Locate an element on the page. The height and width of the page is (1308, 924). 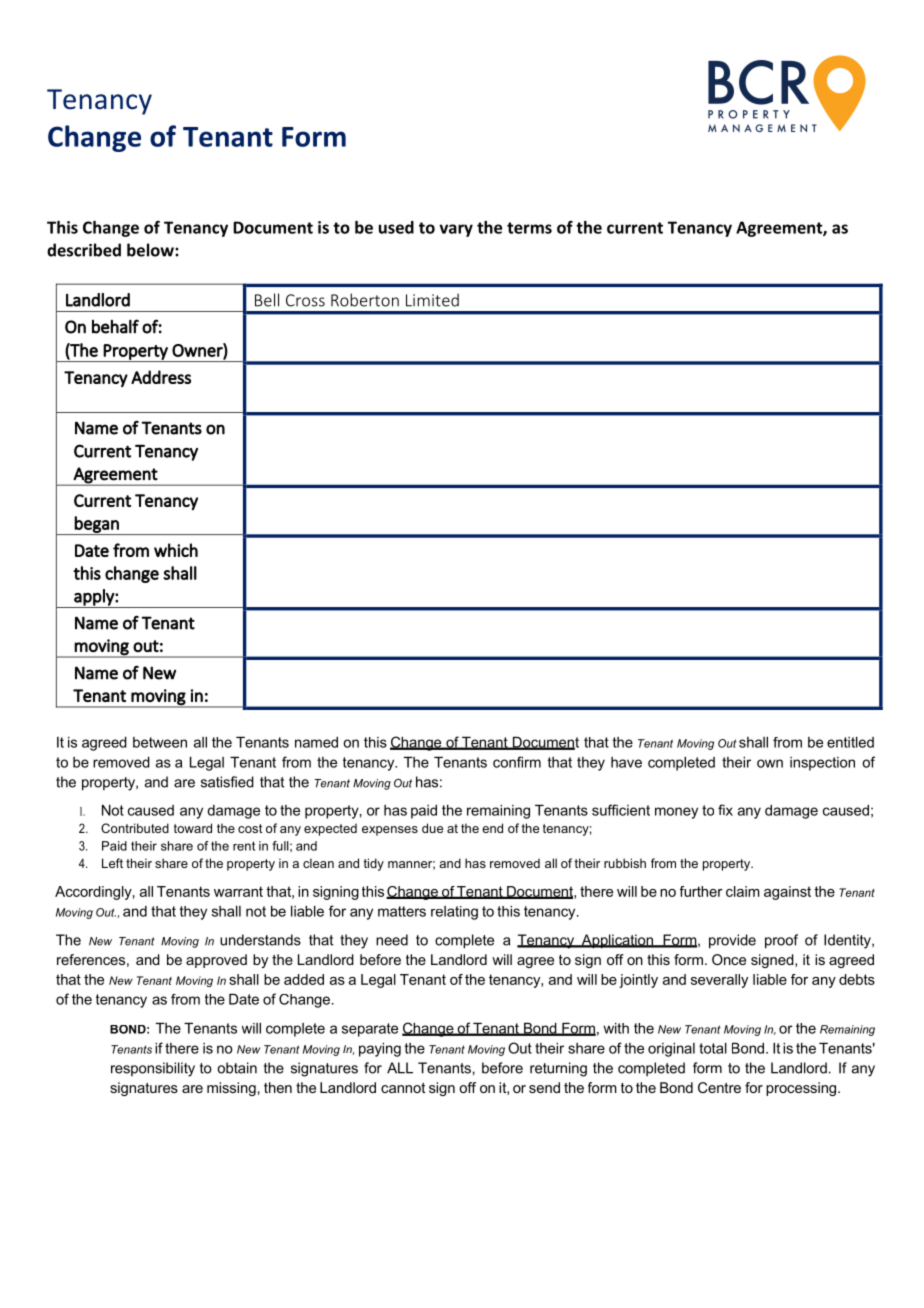
terms is located at coordinates (529, 228).
